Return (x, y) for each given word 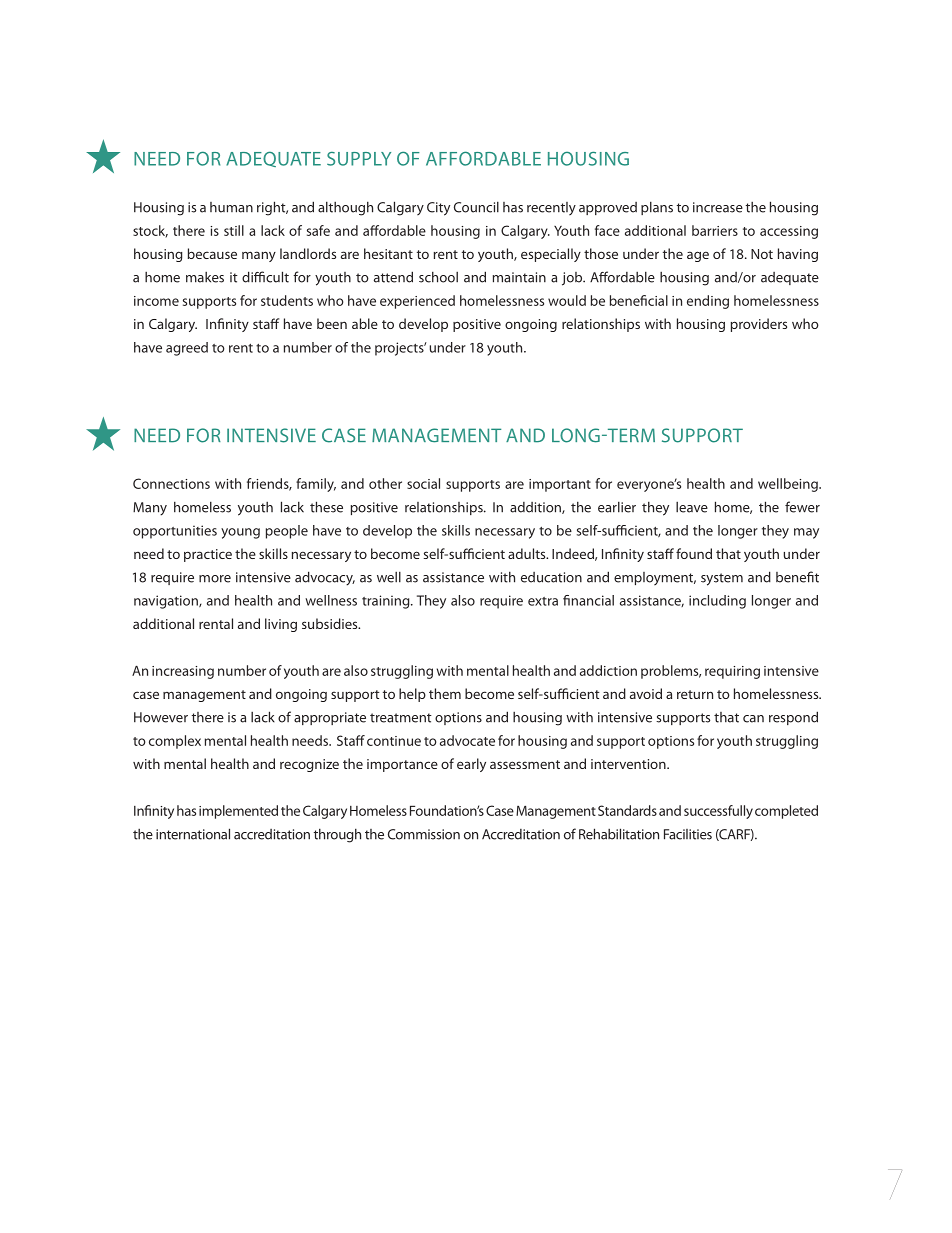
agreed (187, 349)
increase (718, 207)
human (231, 207)
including (717, 602)
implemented (238, 812)
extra (543, 601)
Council (476, 207)
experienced (417, 302)
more (215, 579)
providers (759, 325)
